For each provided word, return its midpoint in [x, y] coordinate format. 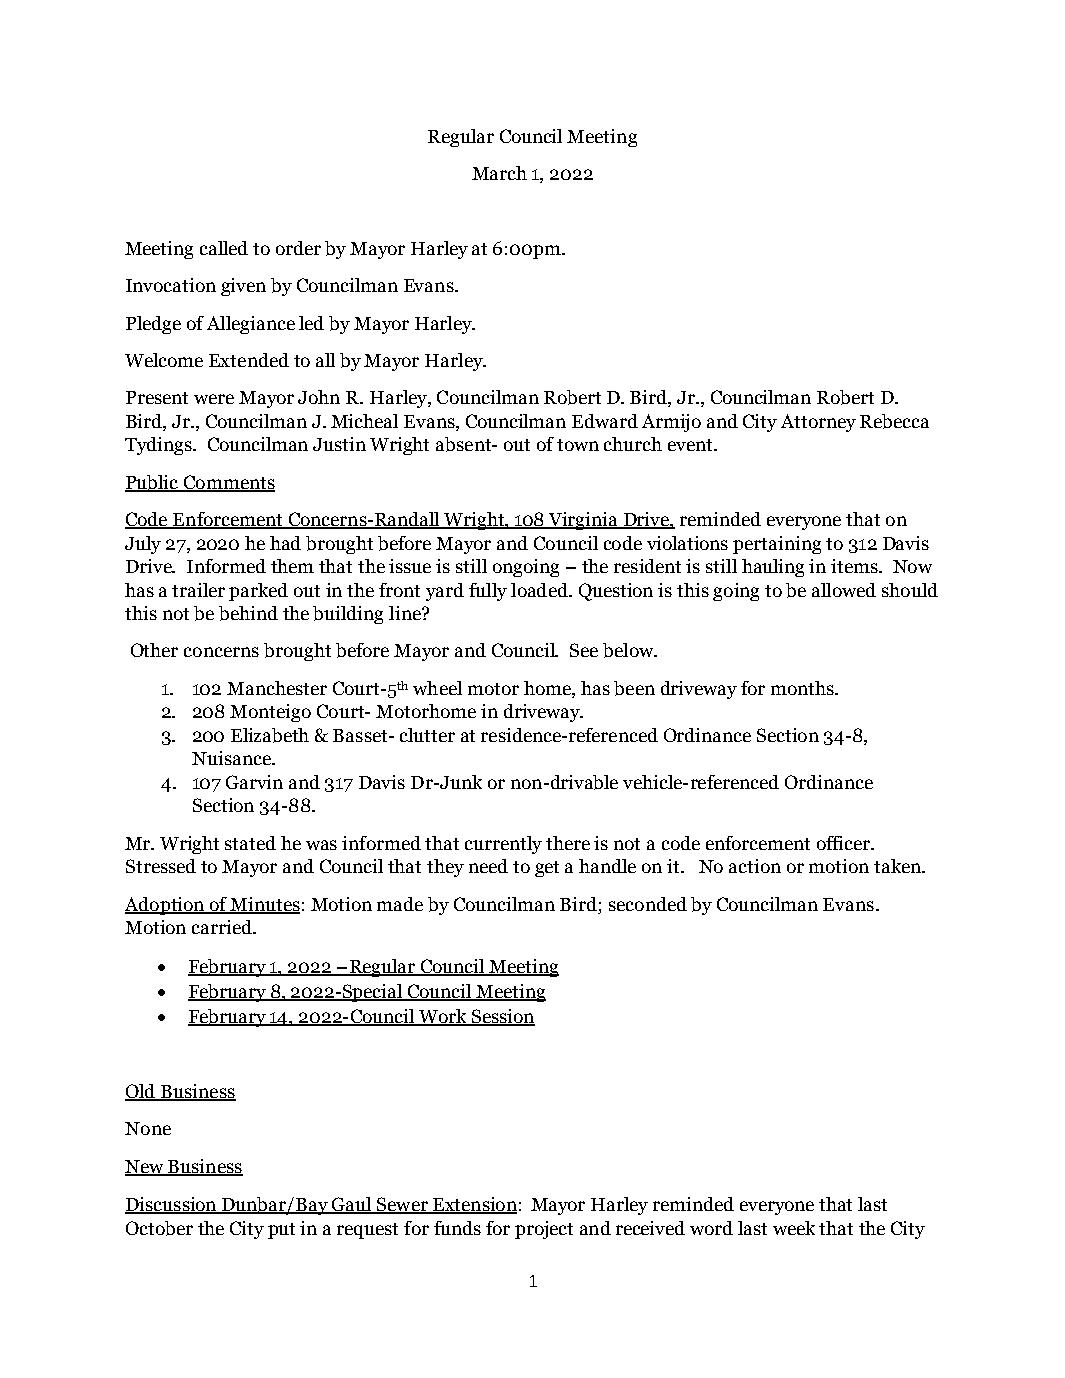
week [794, 1228]
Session [502, 1017]
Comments [228, 483]
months [803, 688]
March [499, 173]
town [578, 445]
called [224, 248]
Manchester [277, 688]
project [544, 1230]
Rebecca [894, 421]
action [755, 866]
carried [223, 927]
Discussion [172, 1205]
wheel [437, 688]
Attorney [818, 423]
